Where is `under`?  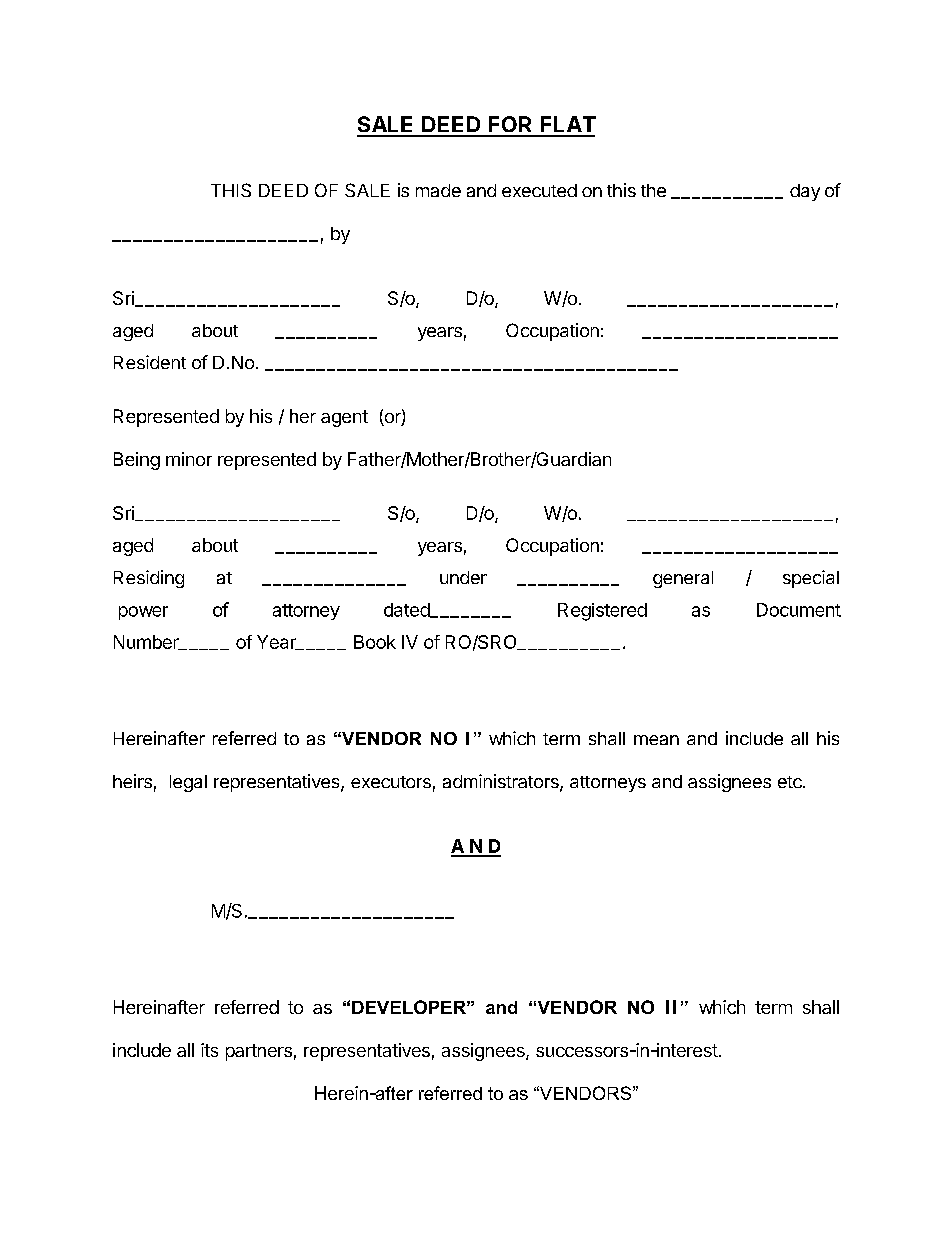 under is located at coordinates (463, 577).
